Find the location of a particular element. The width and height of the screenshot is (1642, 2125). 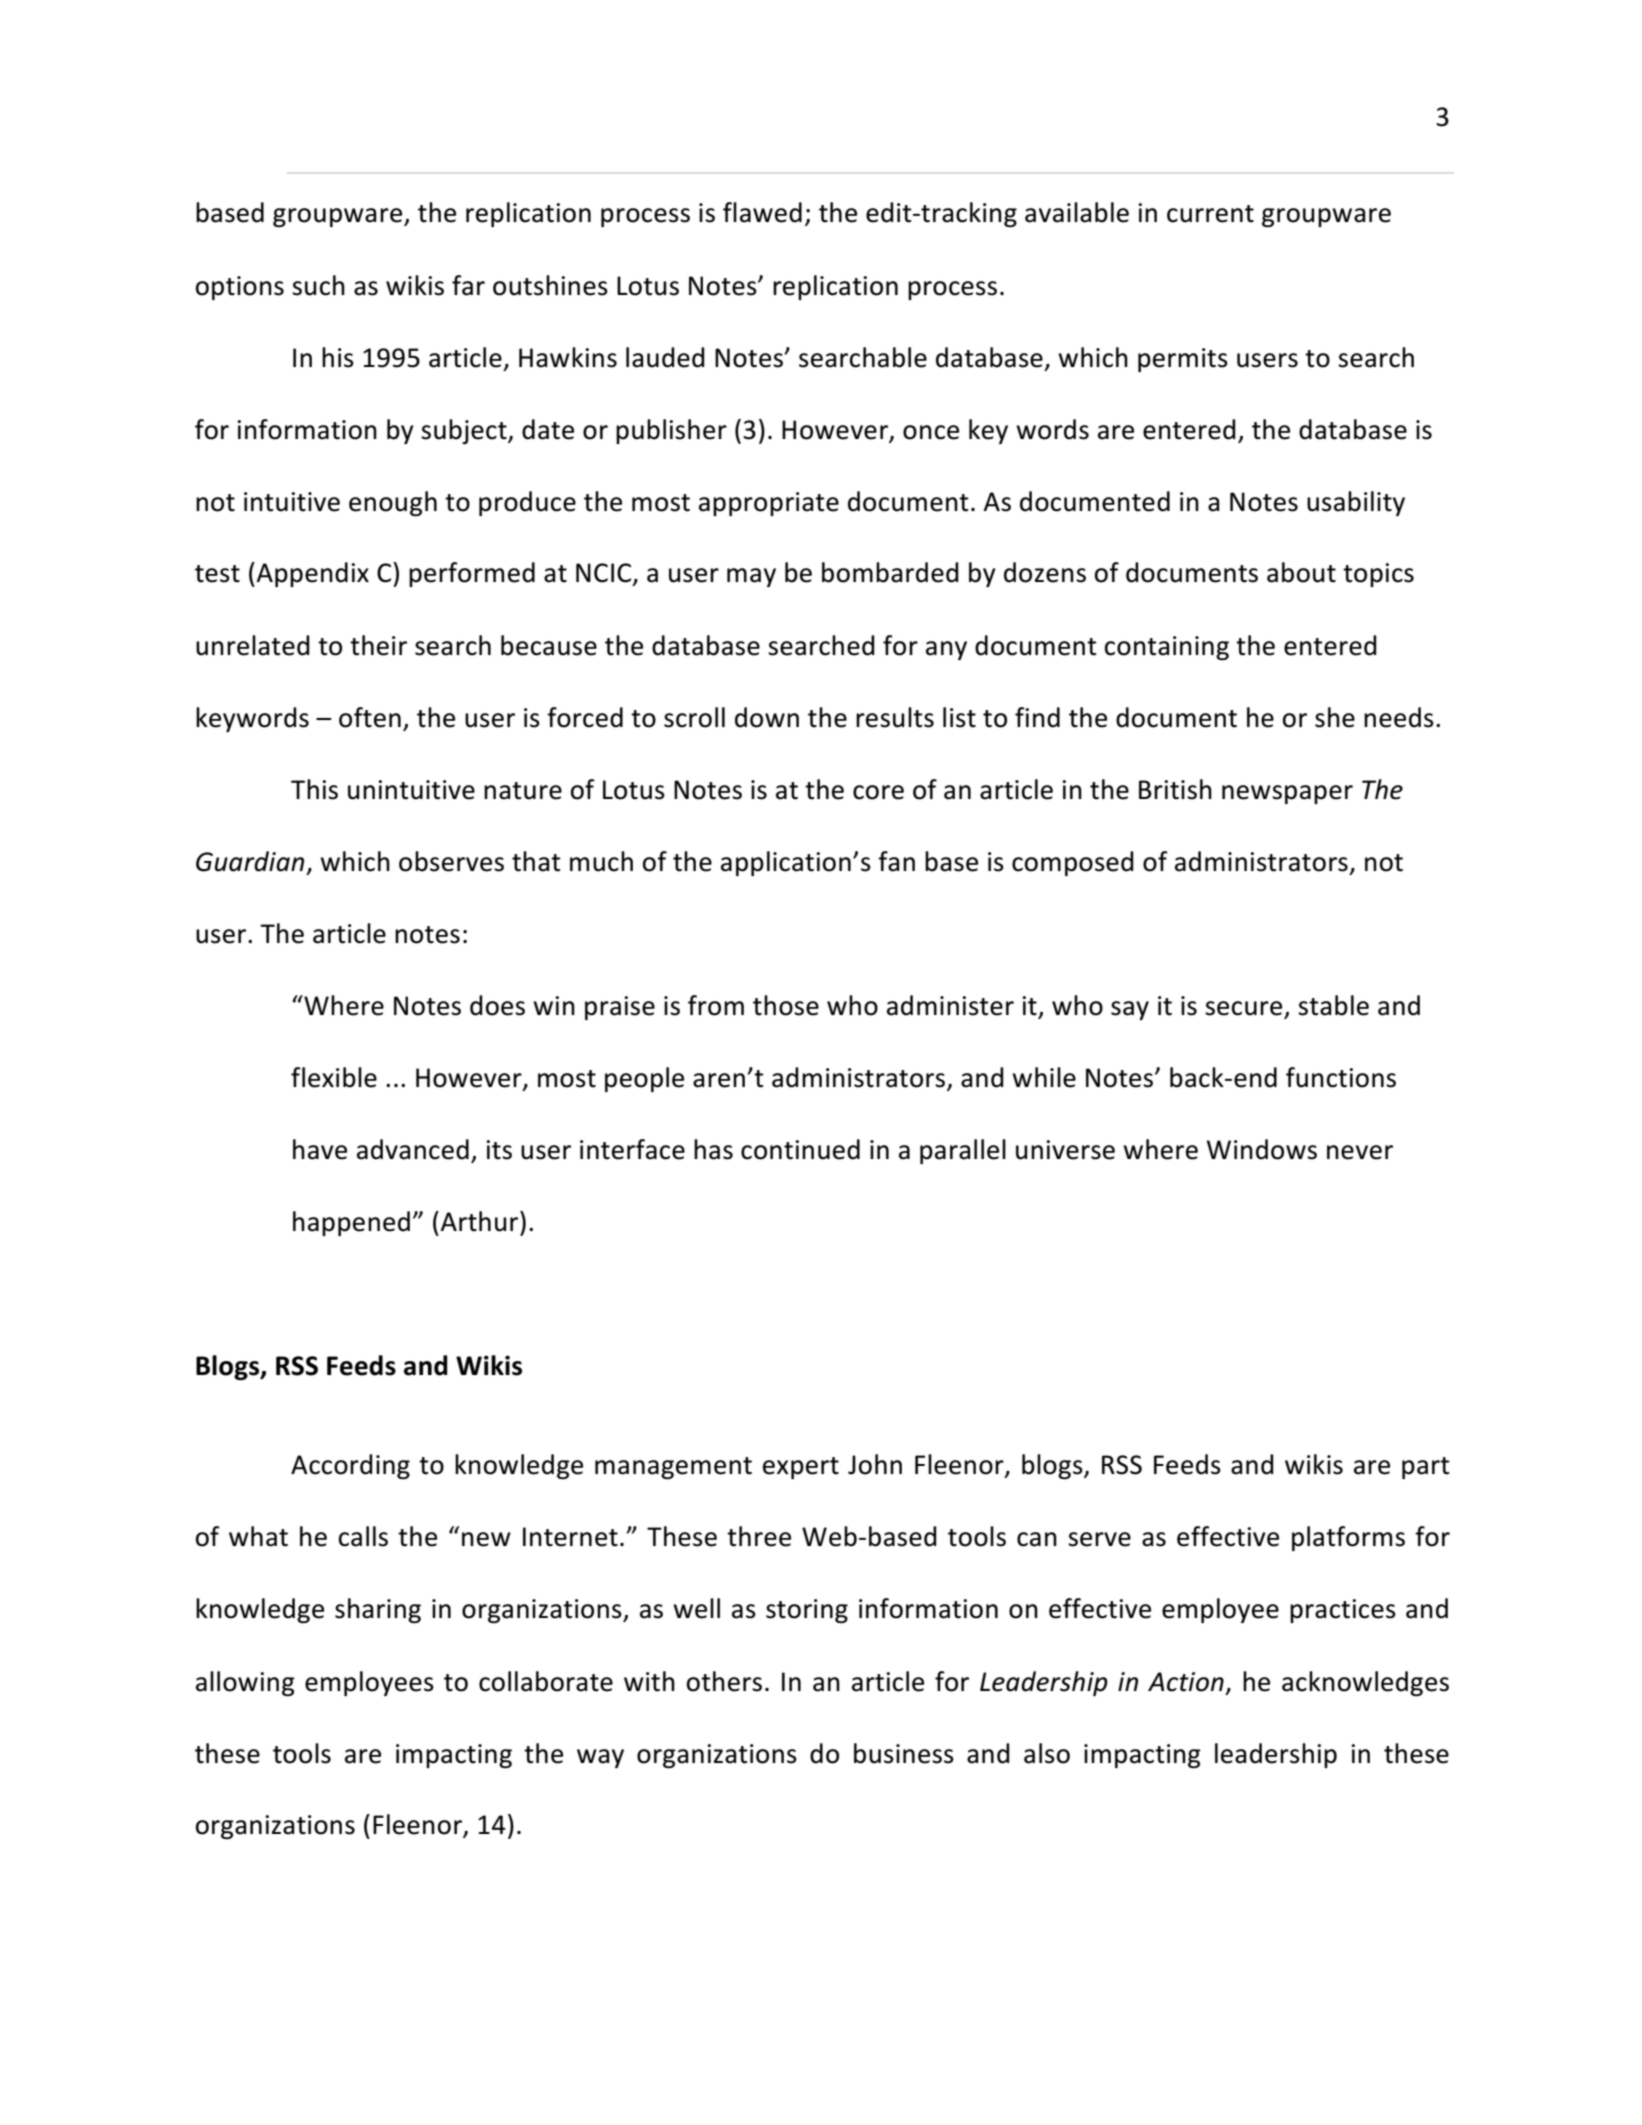

flawed is located at coordinates (762, 212).
